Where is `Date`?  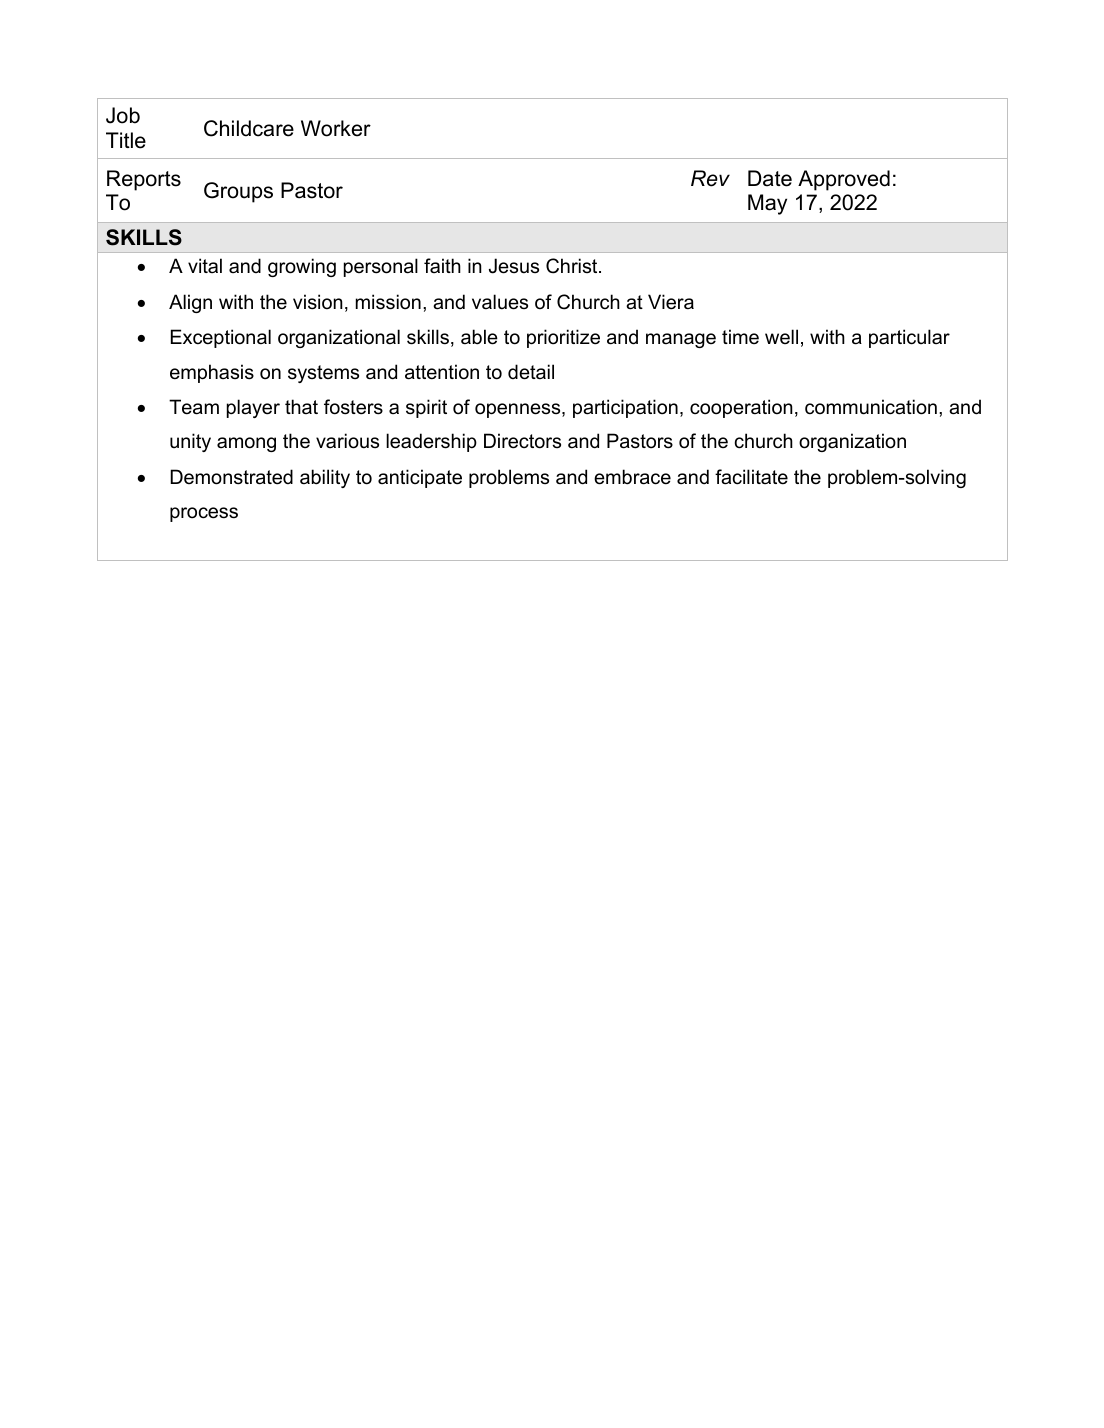
Date is located at coordinates (770, 178).
